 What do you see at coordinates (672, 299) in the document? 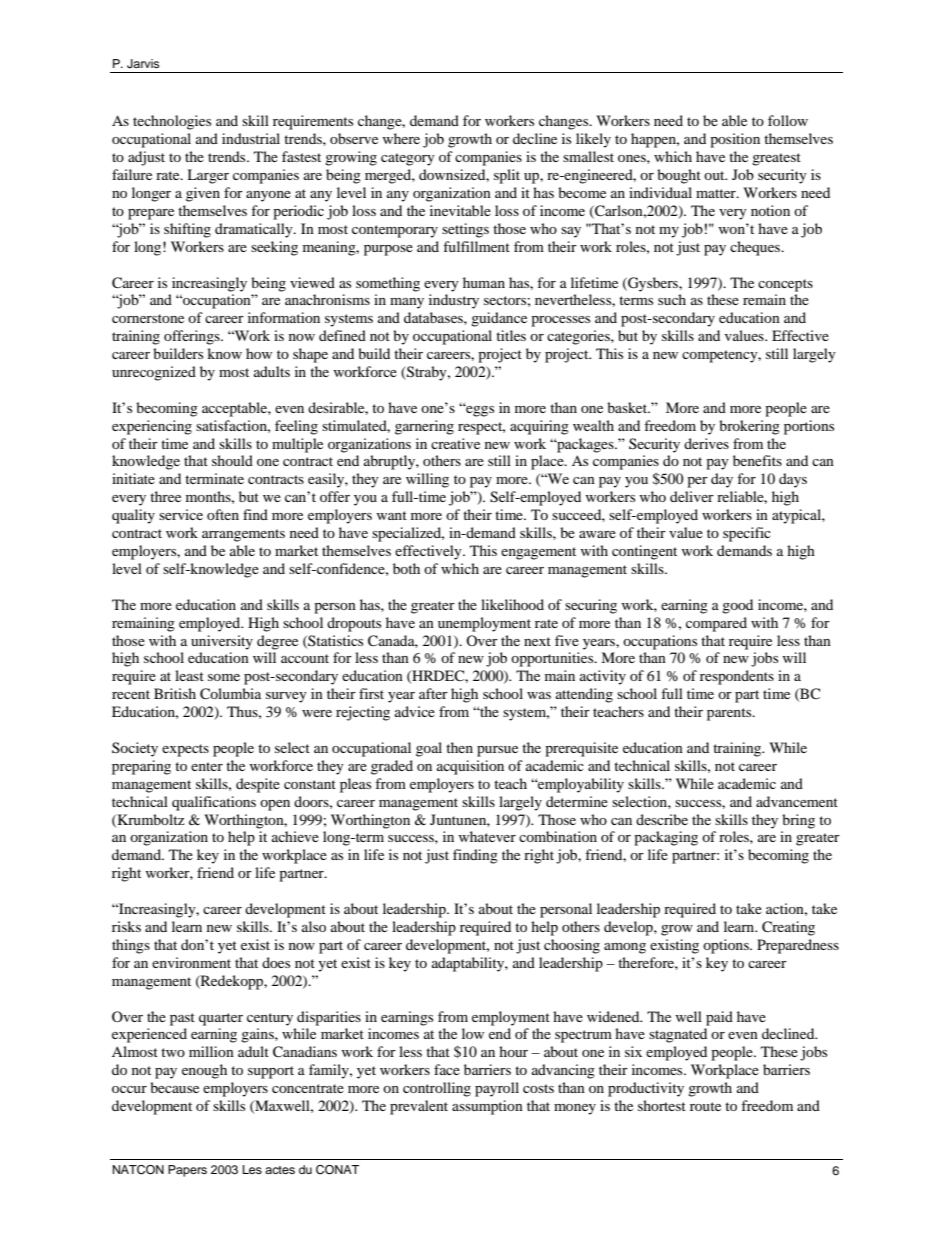
I see `such` at bounding box center [672, 299].
